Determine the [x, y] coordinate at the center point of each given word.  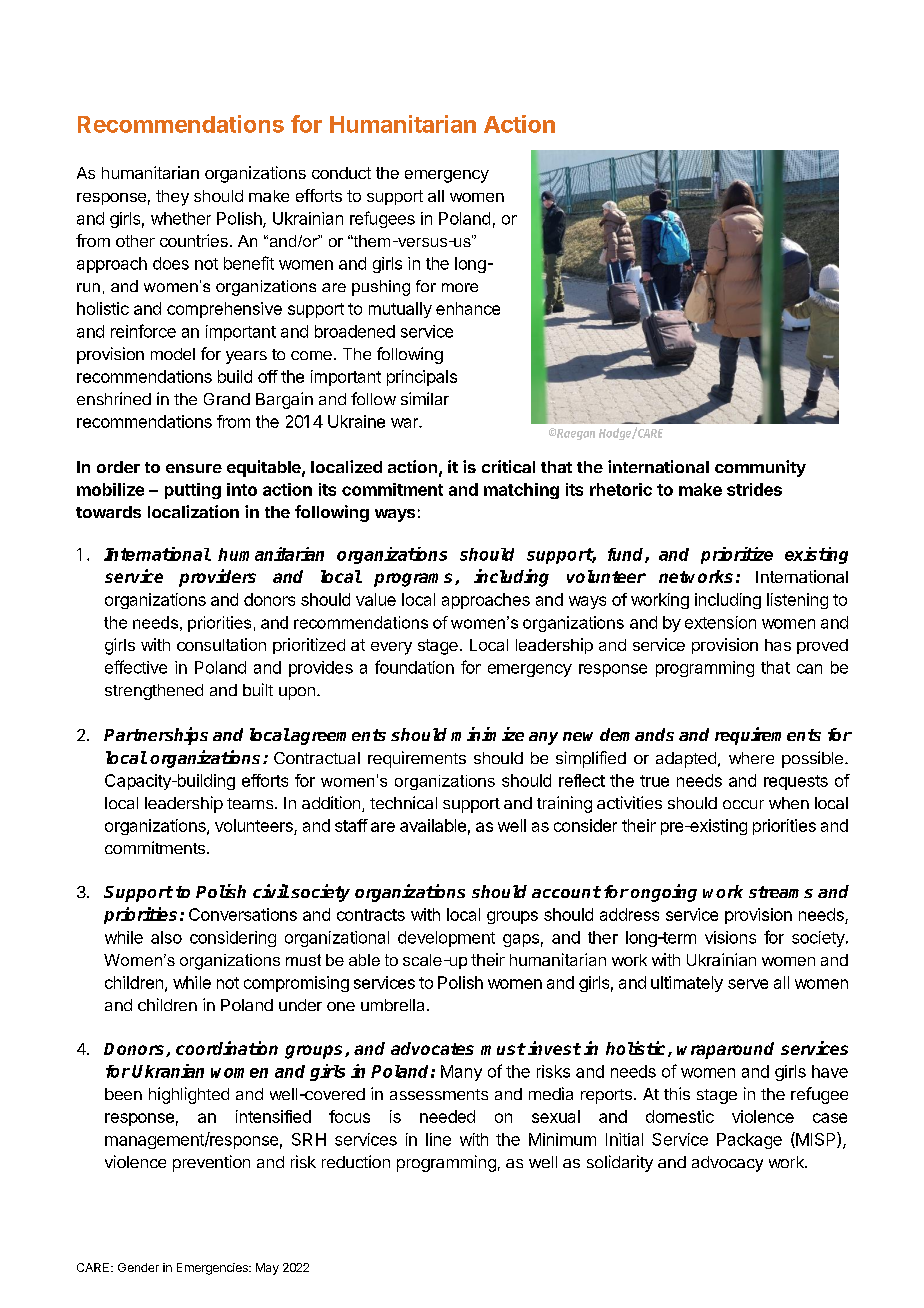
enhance [468, 308]
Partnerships [156, 736]
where [751, 758]
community [760, 468]
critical [508, 466]
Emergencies [213, 1269]
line [438, 1139]
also [166, 937]
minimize [487, 734]
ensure [194, 468]
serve [748, 984]
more [460, 287]
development [446, 939]
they [172, 198]
